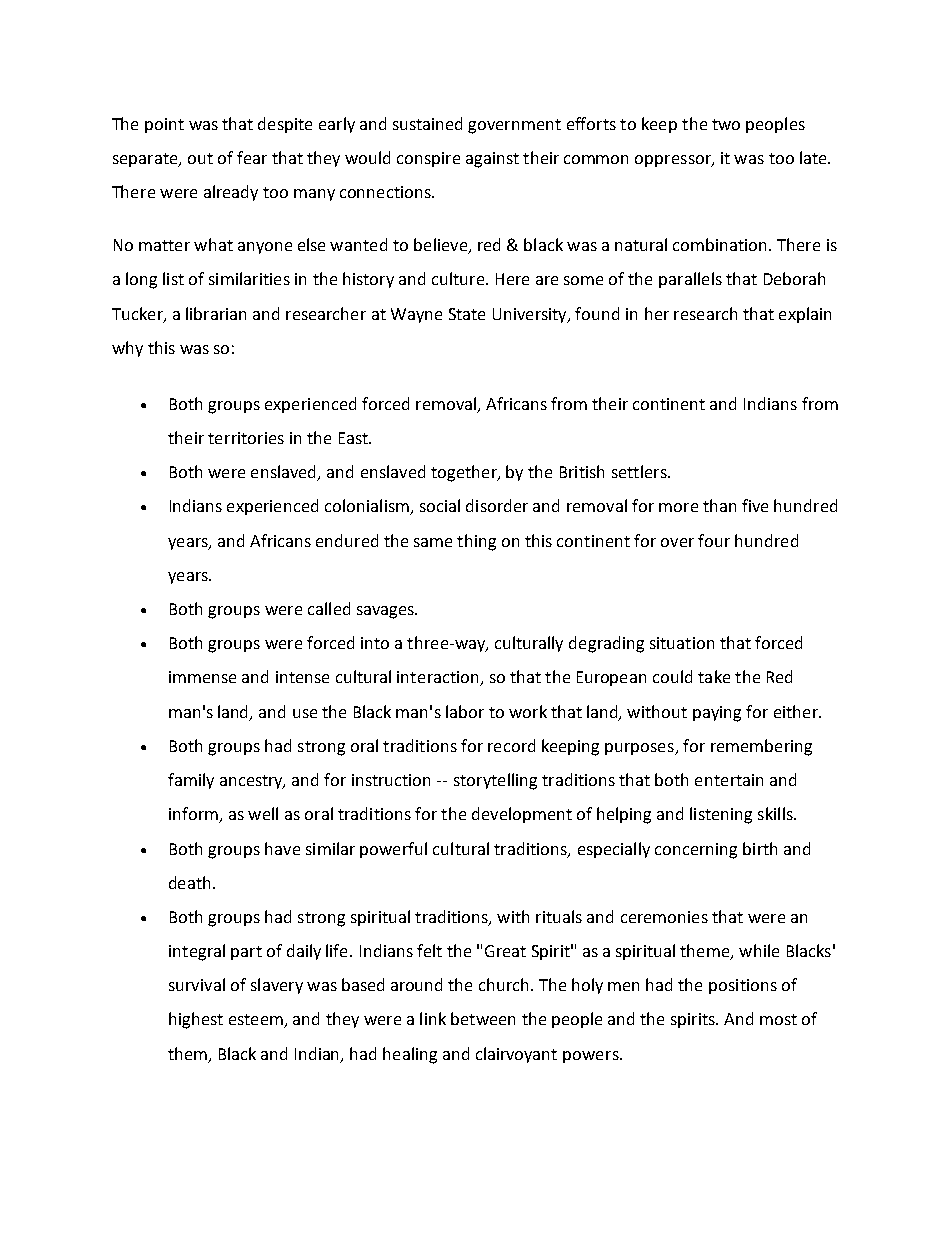 This image has height=1233, width=952. Describe the element at coordinates (492, 160) in the image. I see `against` at that location.
